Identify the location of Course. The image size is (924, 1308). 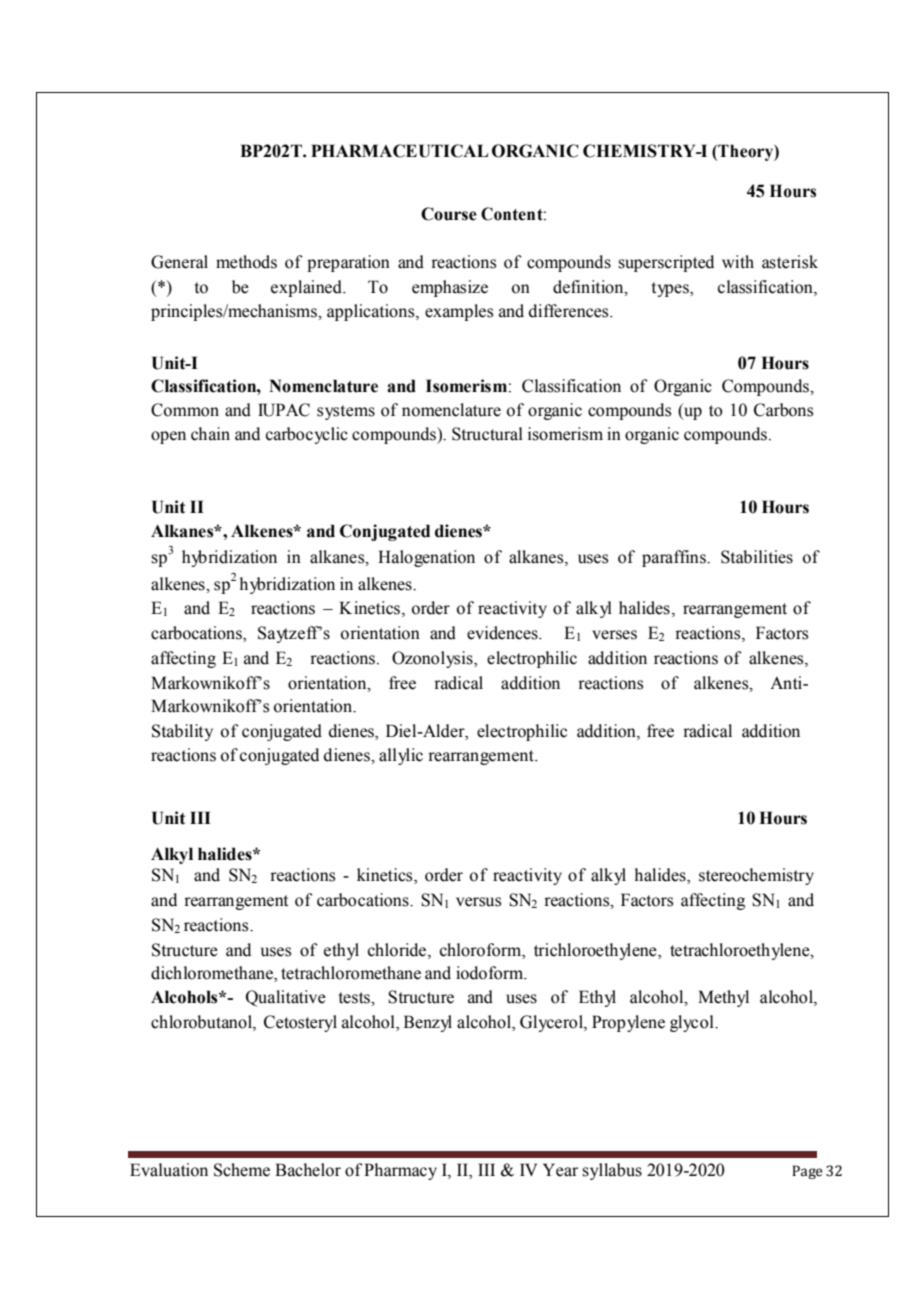
(449, 214).
